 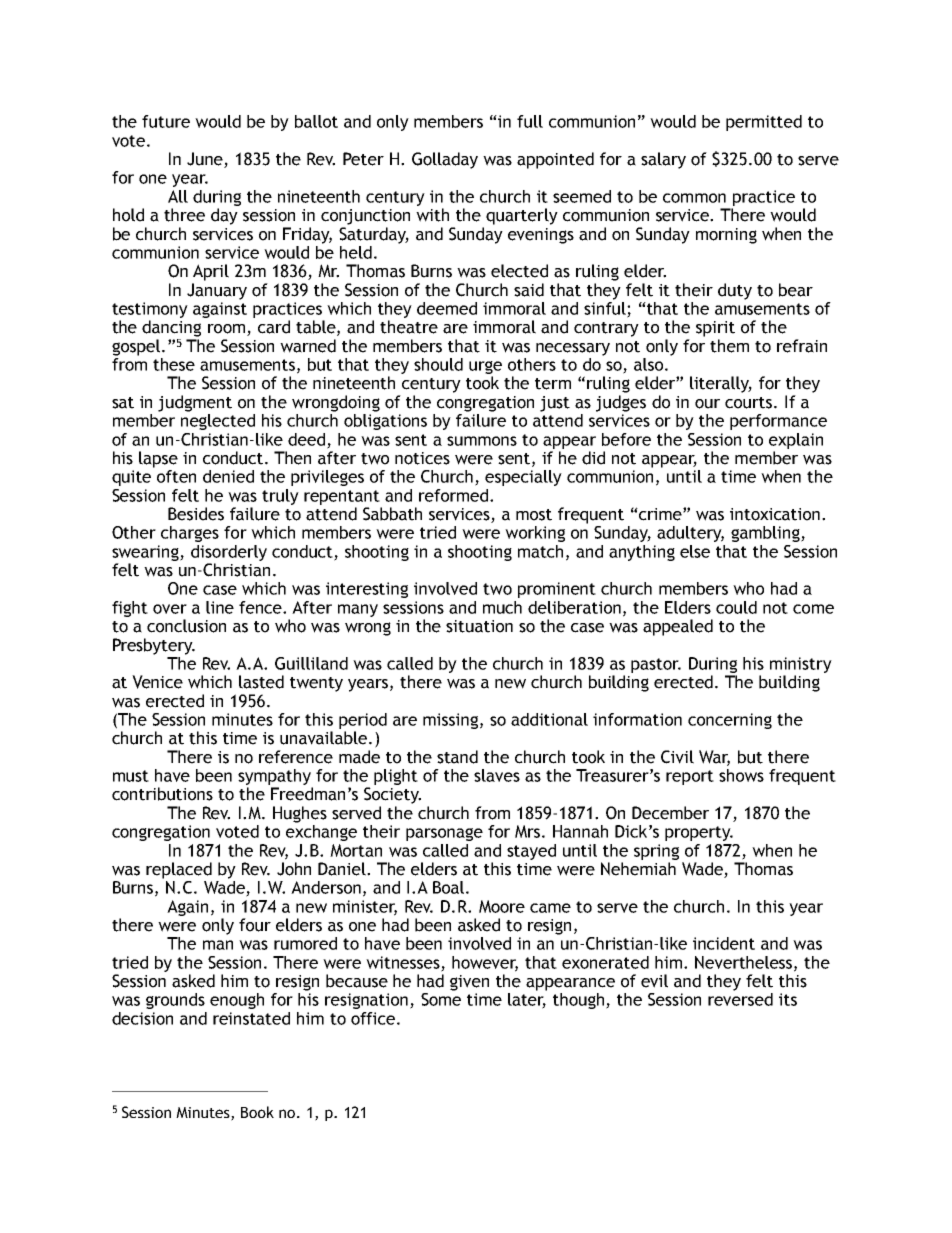 What do you see at coordinates (479, 626) in the page?
I see `situation` at bounding box center [479, 626].
